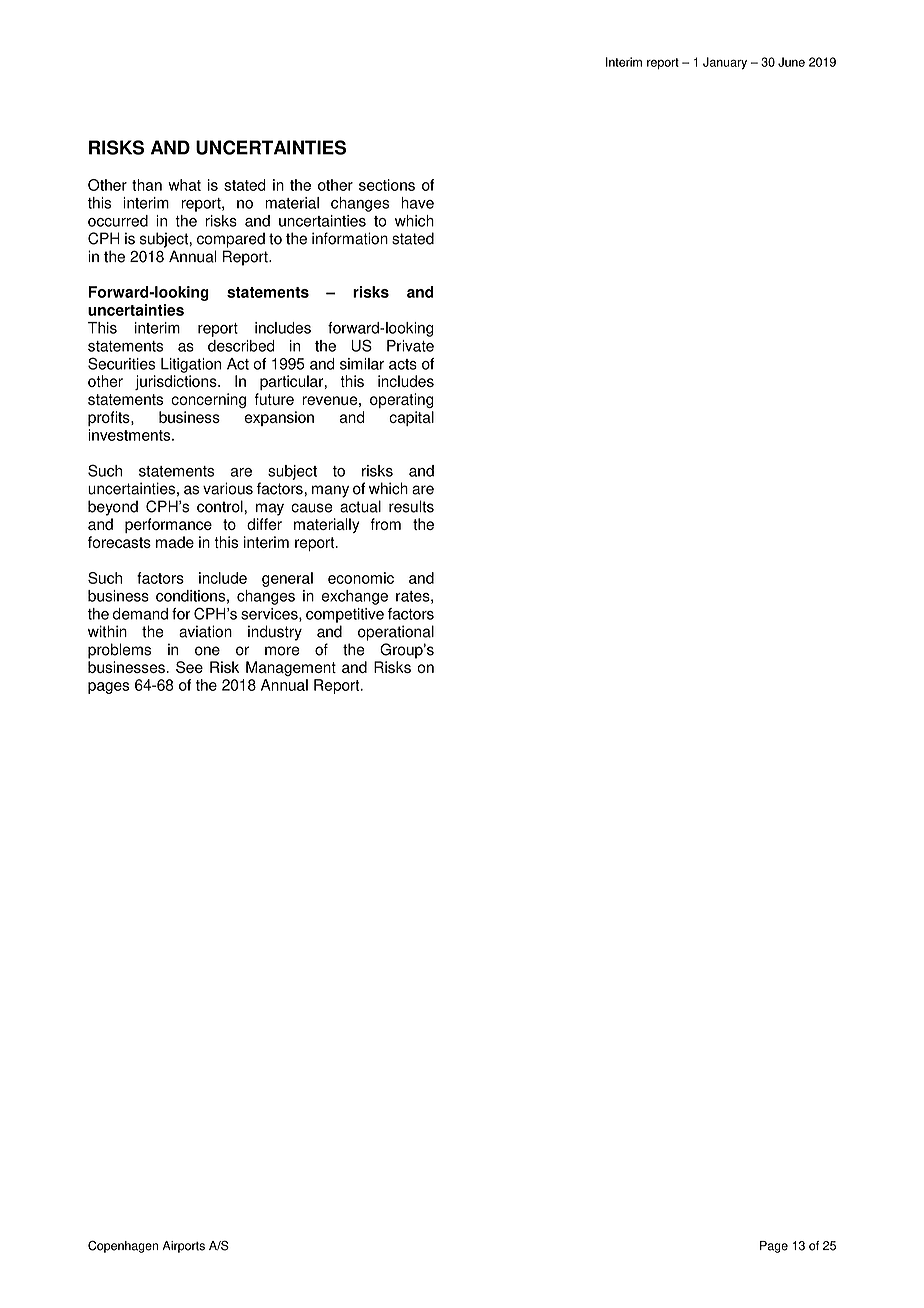  What do you see at coordinates (387, 185) in the screenshot?
I see `sections` at bounding box center [387, 185].
